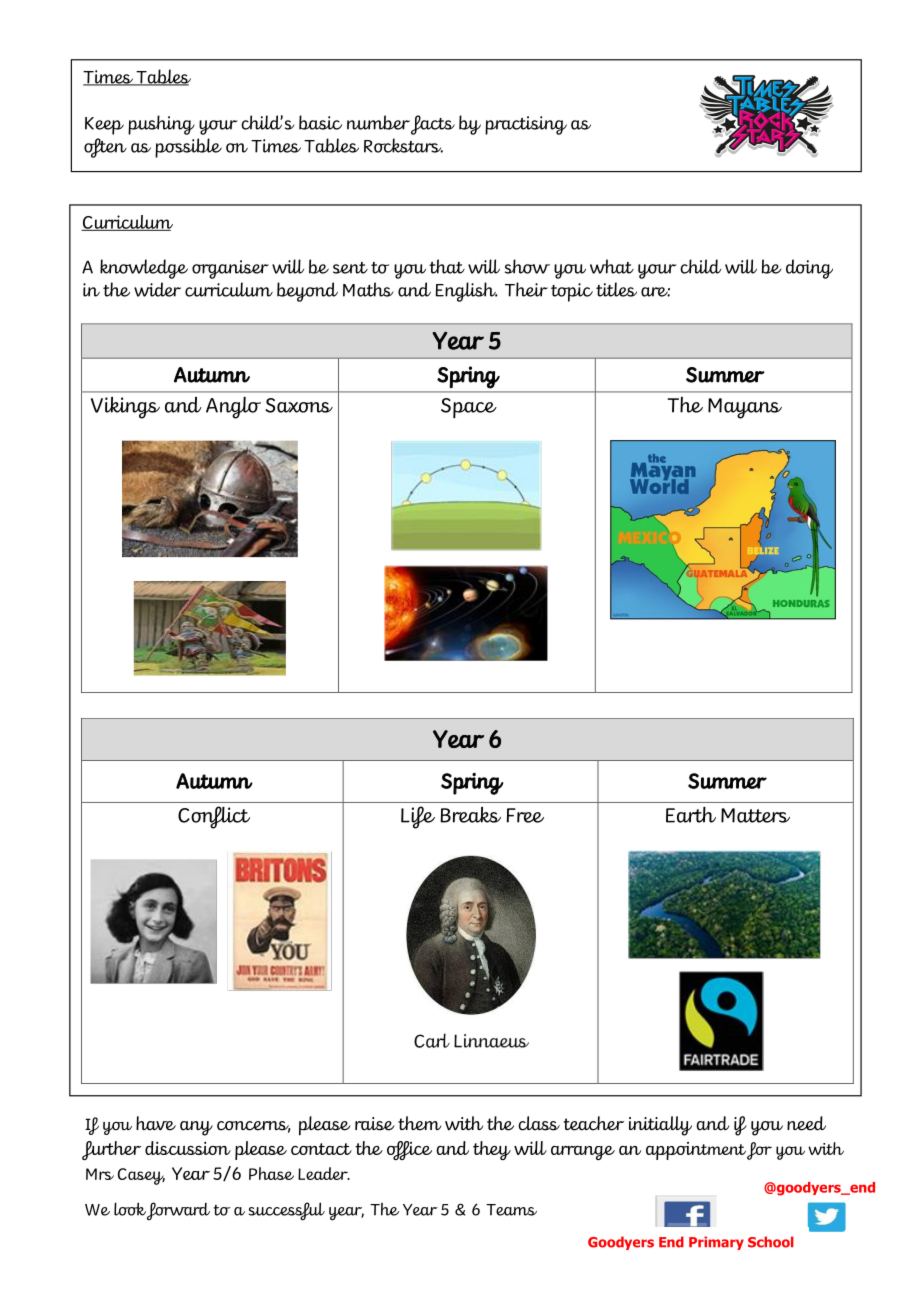  What do you see at coordinates (469, 408) in the screenshot?
I see `Space` at bounding box center [469, 408].
